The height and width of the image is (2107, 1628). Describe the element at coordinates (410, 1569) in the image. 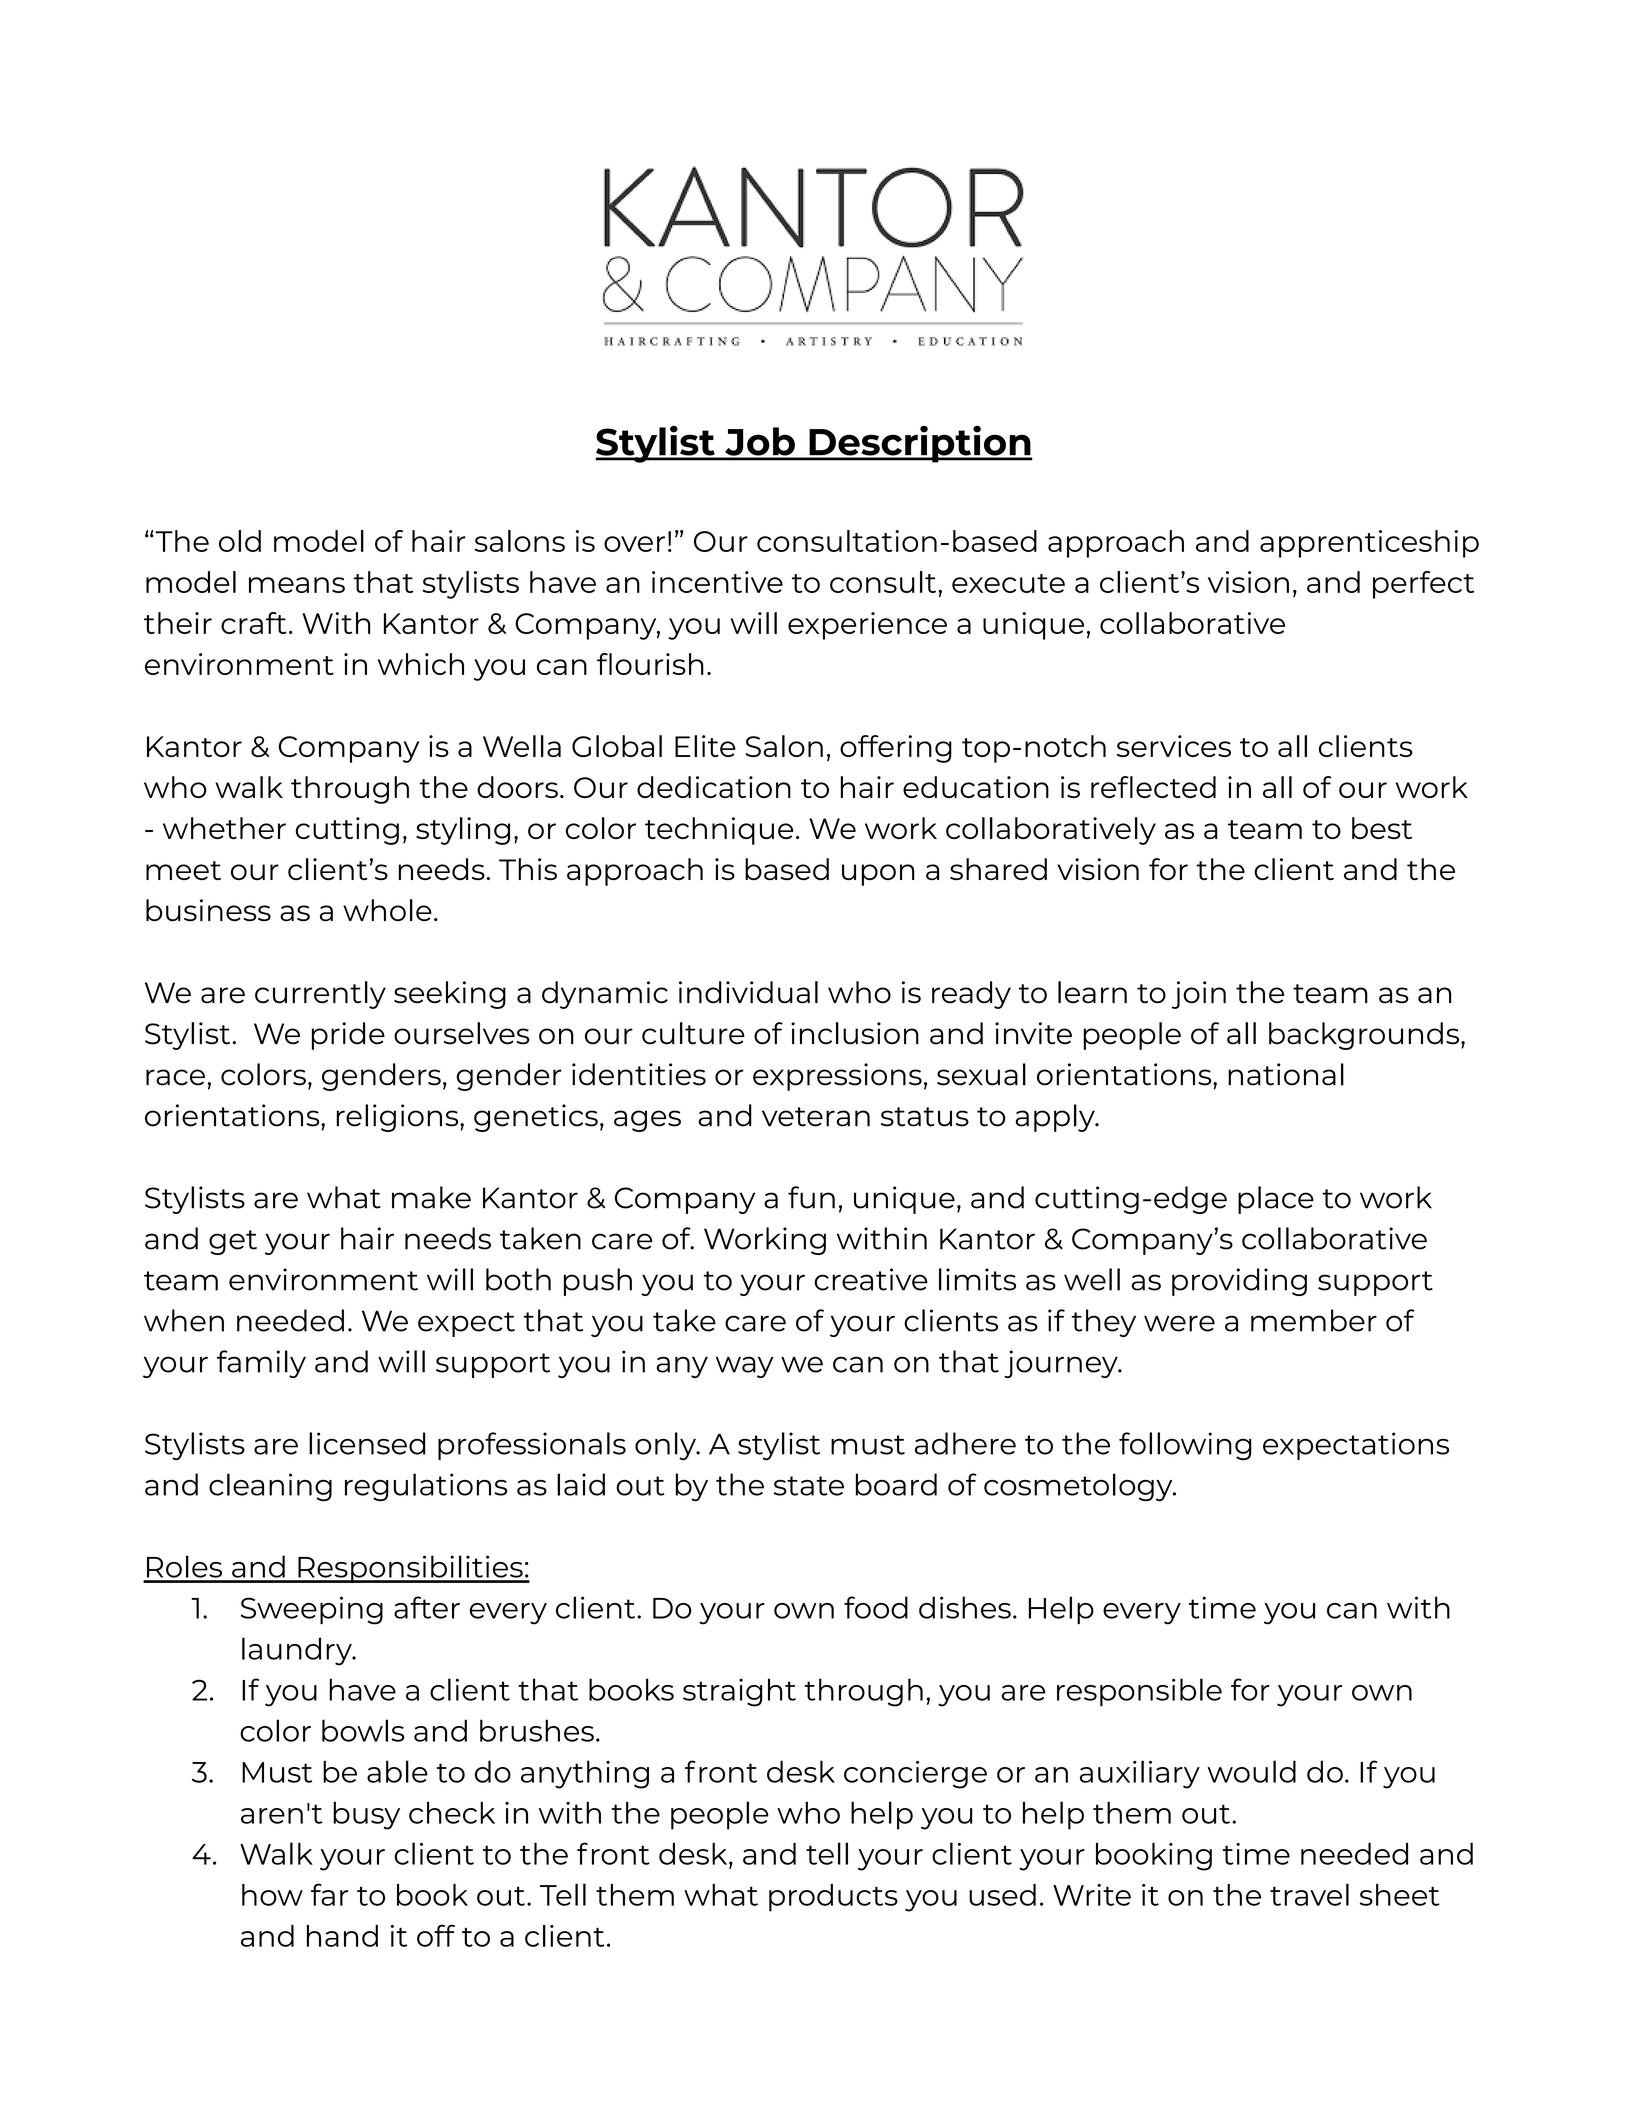

I see `Responsibilities` at that location.
